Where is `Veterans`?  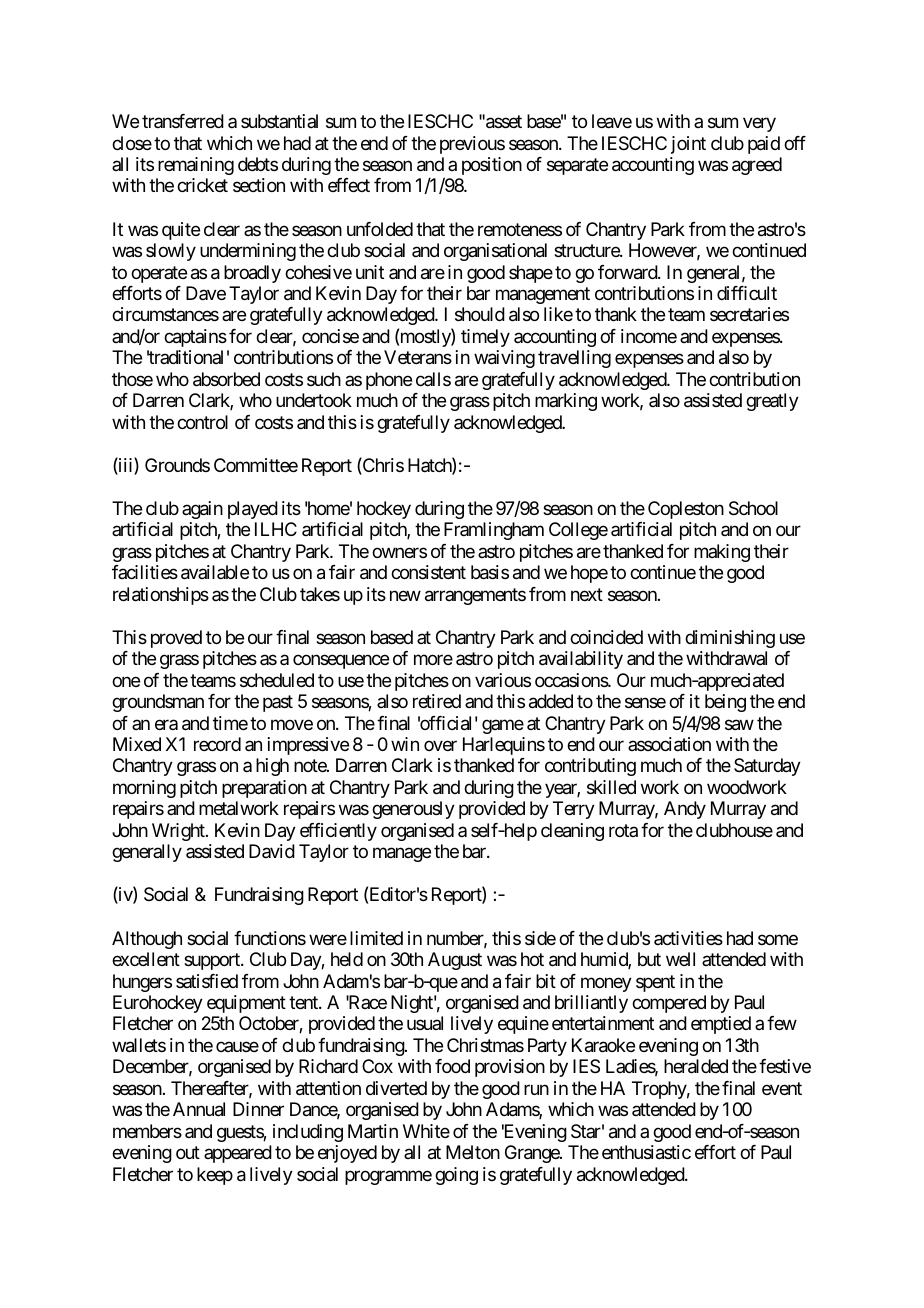 Veterans is located at coordinates (418, 357).
